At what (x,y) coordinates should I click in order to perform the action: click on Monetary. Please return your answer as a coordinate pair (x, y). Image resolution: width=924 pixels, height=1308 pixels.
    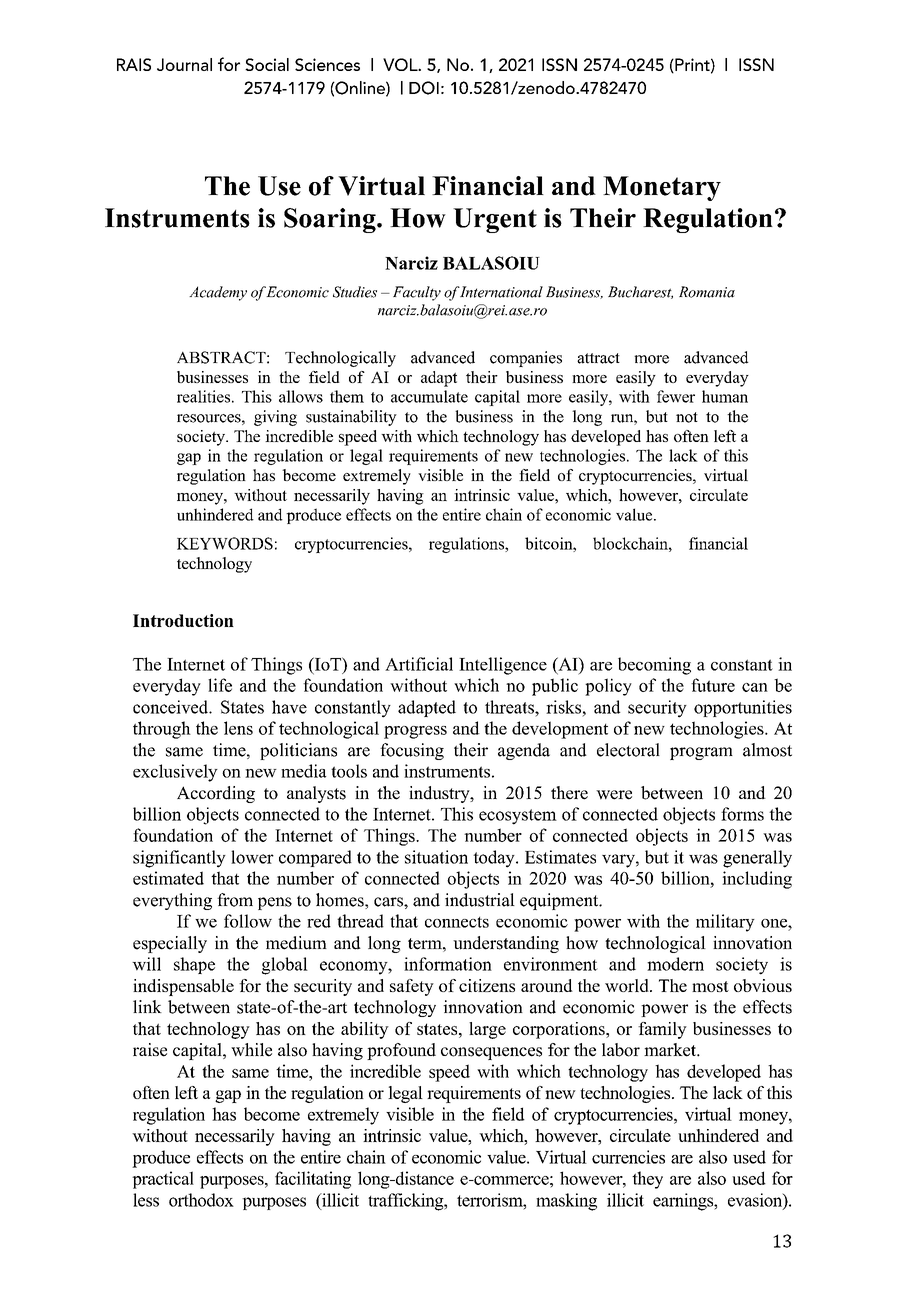
    Looking at the image, I should click on (662, 188).
